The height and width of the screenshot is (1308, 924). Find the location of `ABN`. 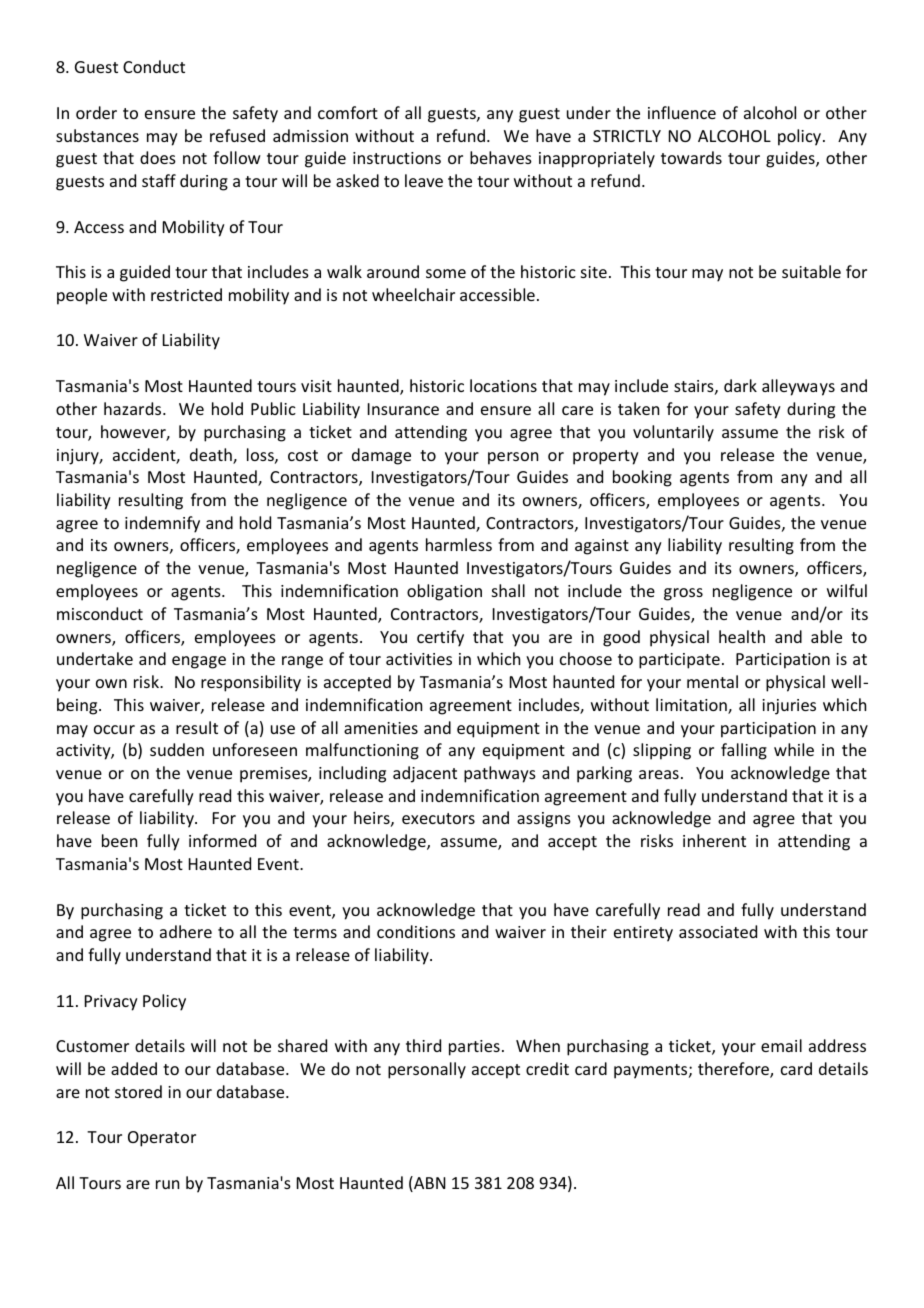

ABN is located at coordinates (429, 1184).
